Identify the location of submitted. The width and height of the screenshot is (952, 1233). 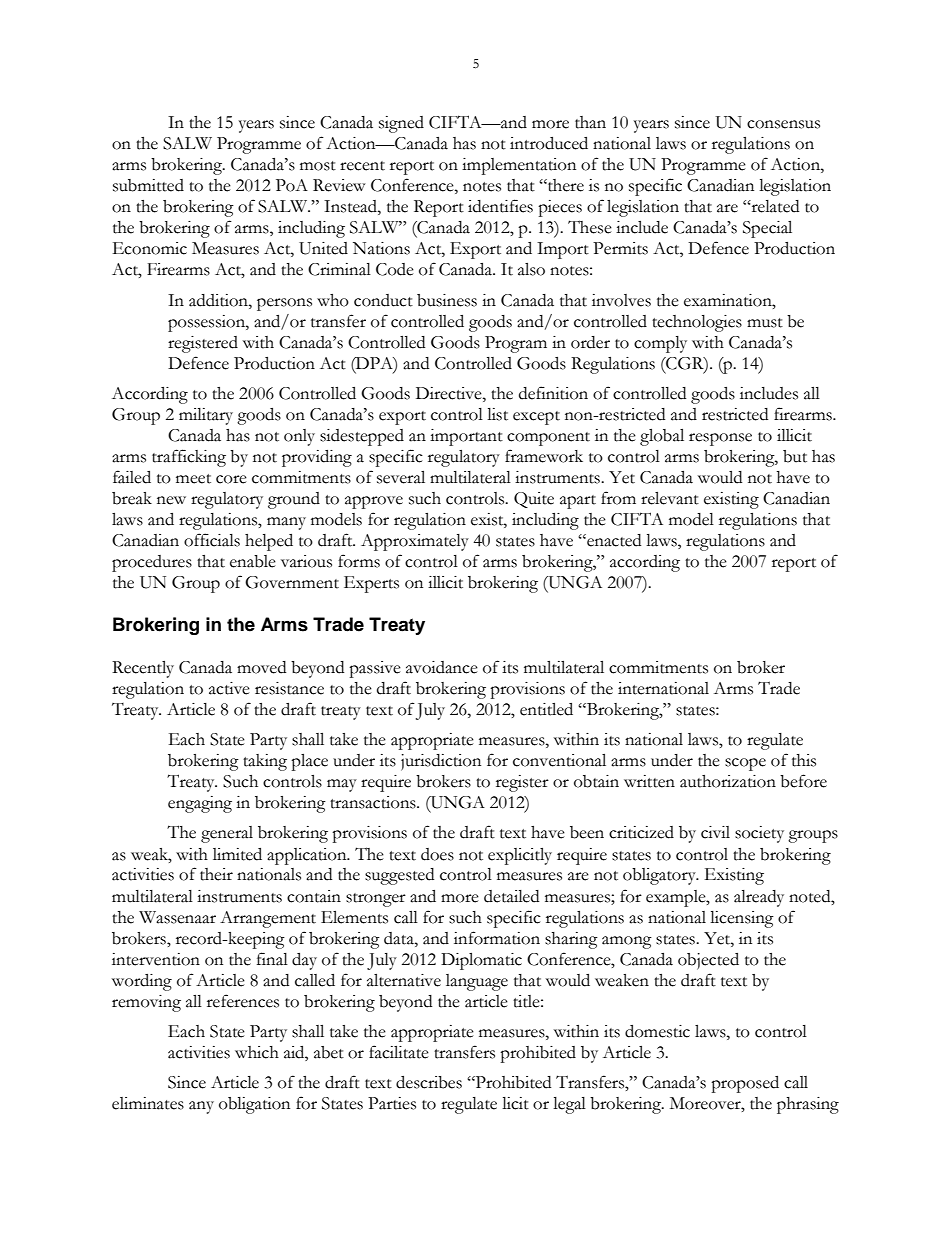
(148, 185).
